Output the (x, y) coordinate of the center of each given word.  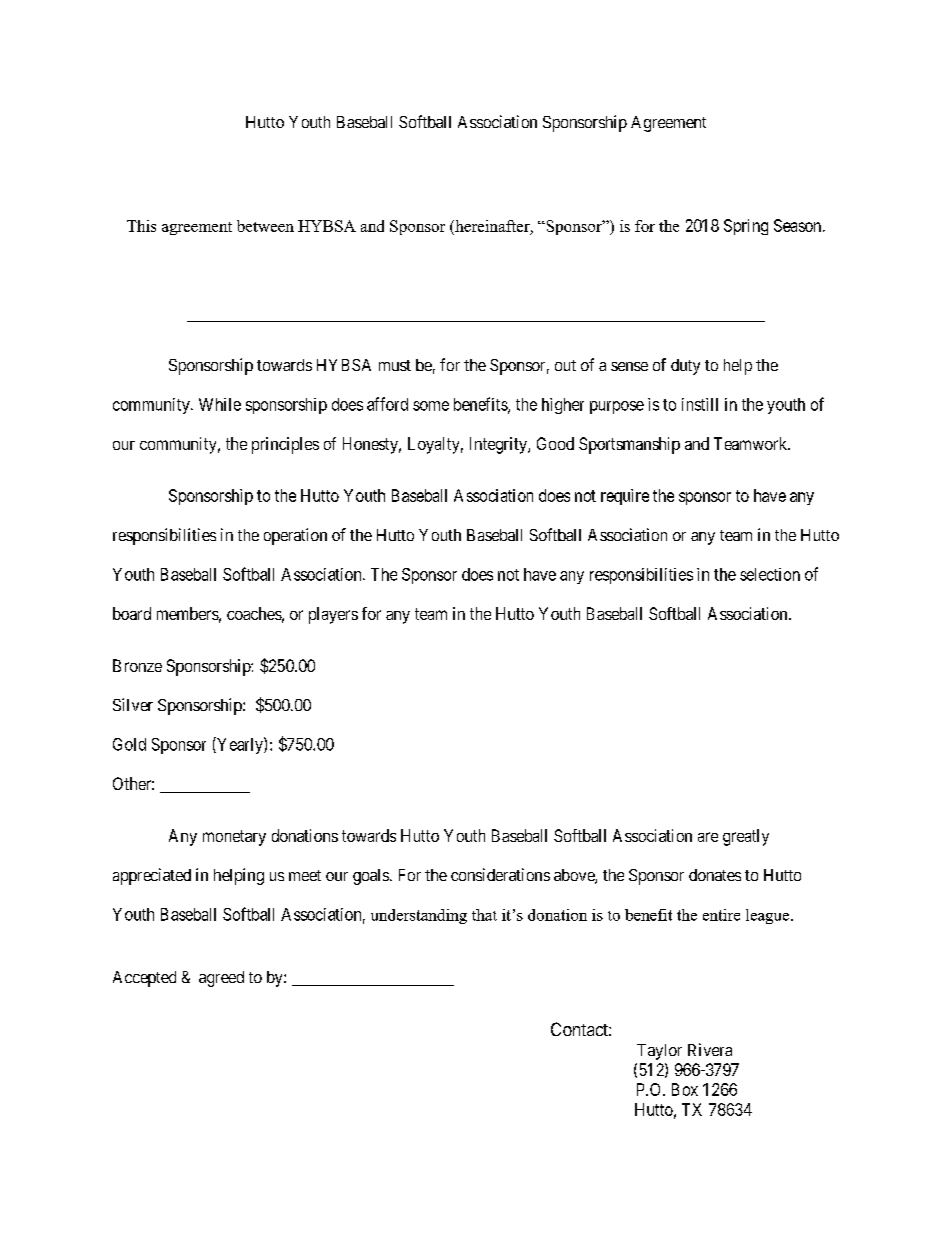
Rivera (710, 1049)
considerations (500, 874)
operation (295, 536)
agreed (221, 979)
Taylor (659, 1052)
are (708, 837)
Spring (746, 227)
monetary (234, 838)
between (265, 226)
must (395, 365)
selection (770, 574)
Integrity (499, 445)
